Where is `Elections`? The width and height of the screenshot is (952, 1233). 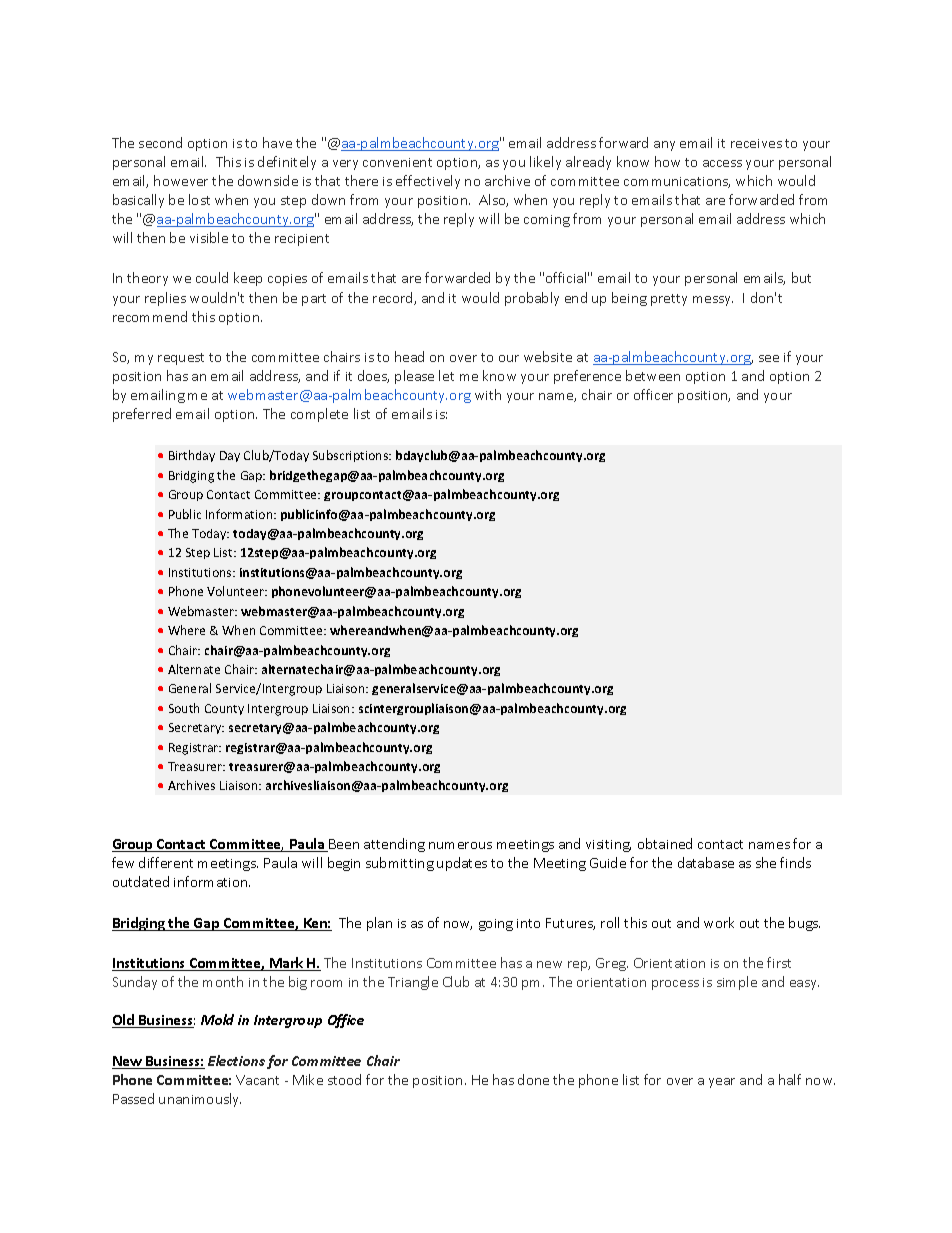
Elections is located at coordinates (236, 1060).
